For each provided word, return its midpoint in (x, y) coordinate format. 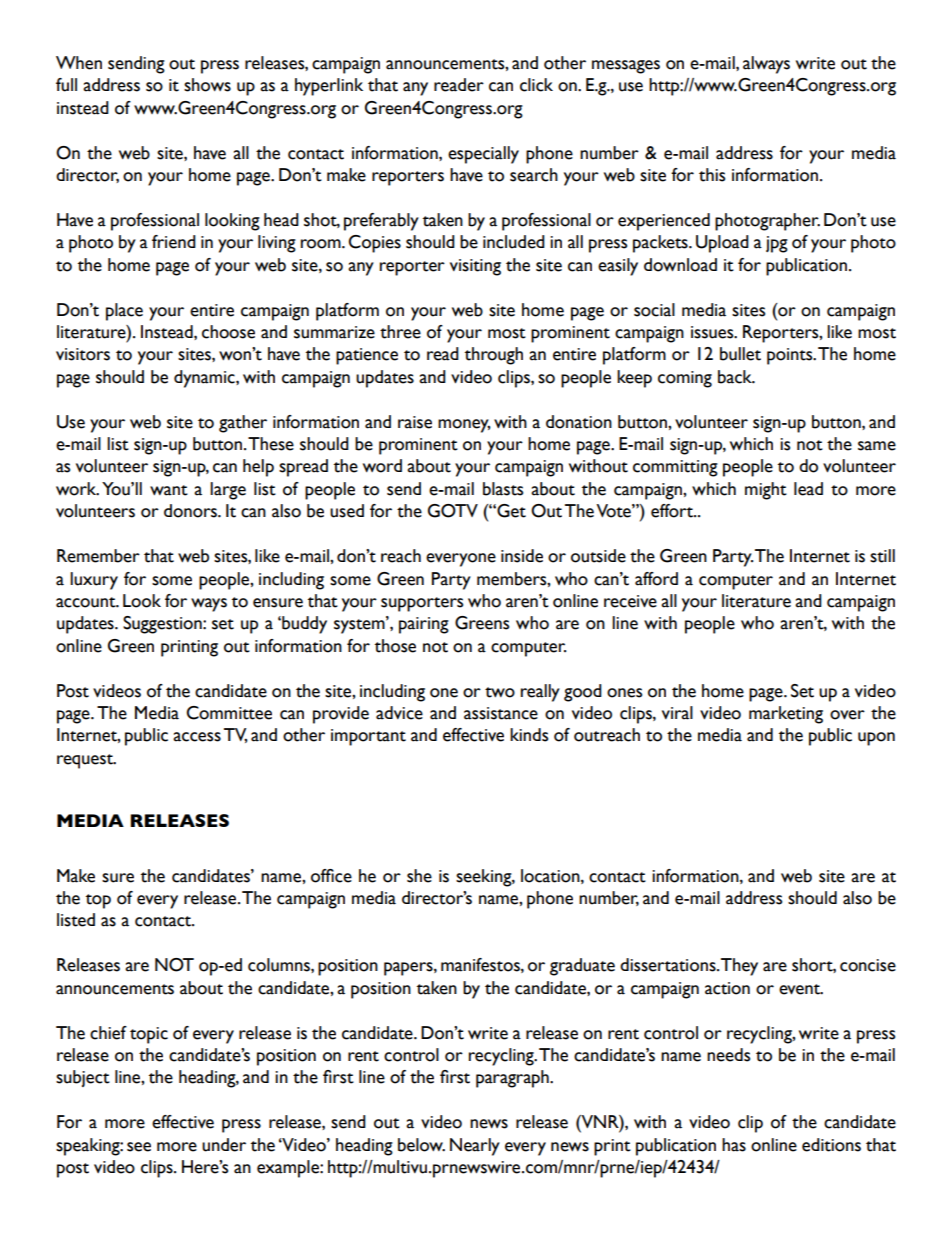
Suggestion (163, 625)
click (536, 85)
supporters (422, 604)
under (224, 1145)
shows (207, 85)
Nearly (475, 1147)
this (712, 175)
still (882, 556)
